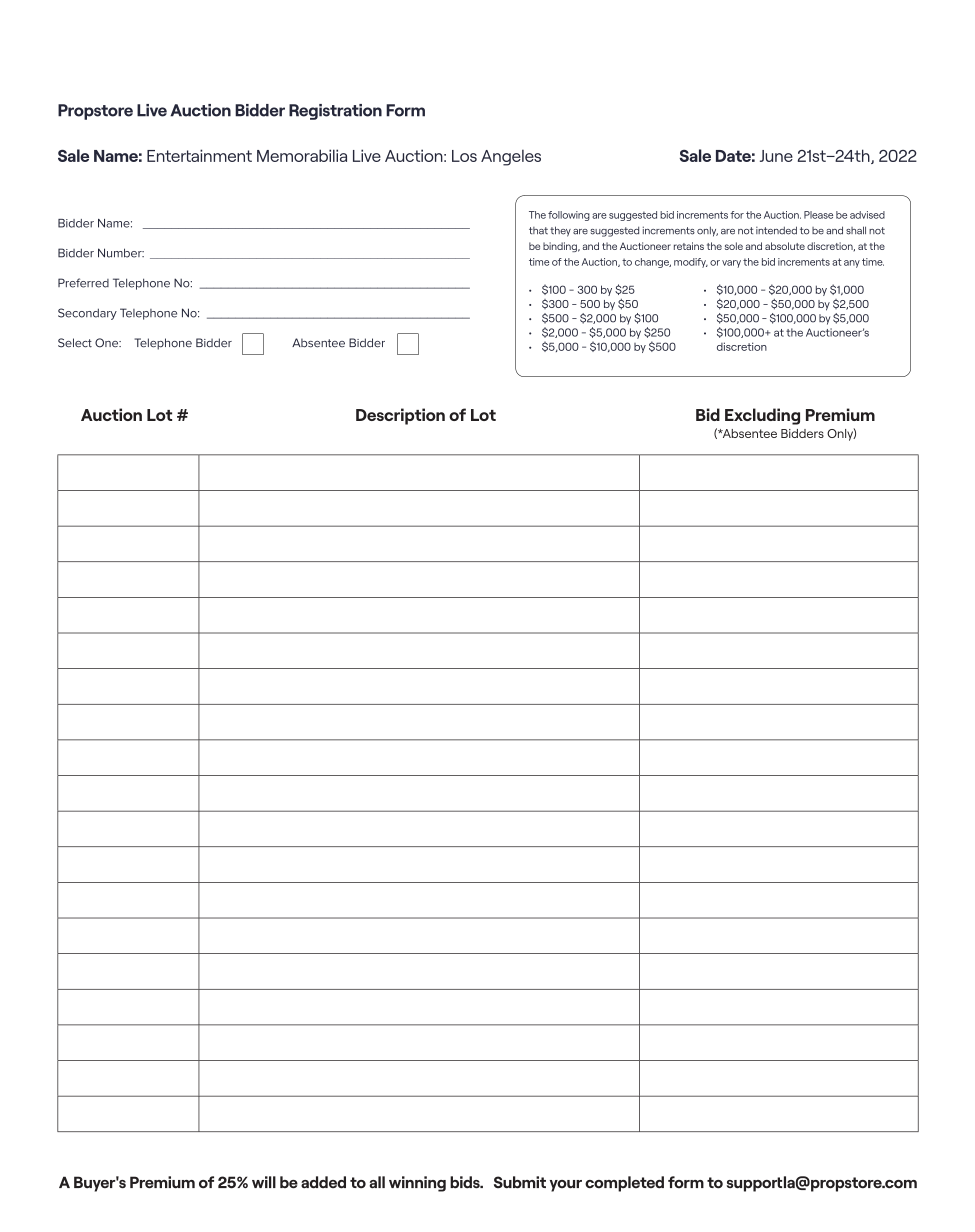  Describe the element at coordinates (87, 314) in the document. I see `Secondary` at that location.
